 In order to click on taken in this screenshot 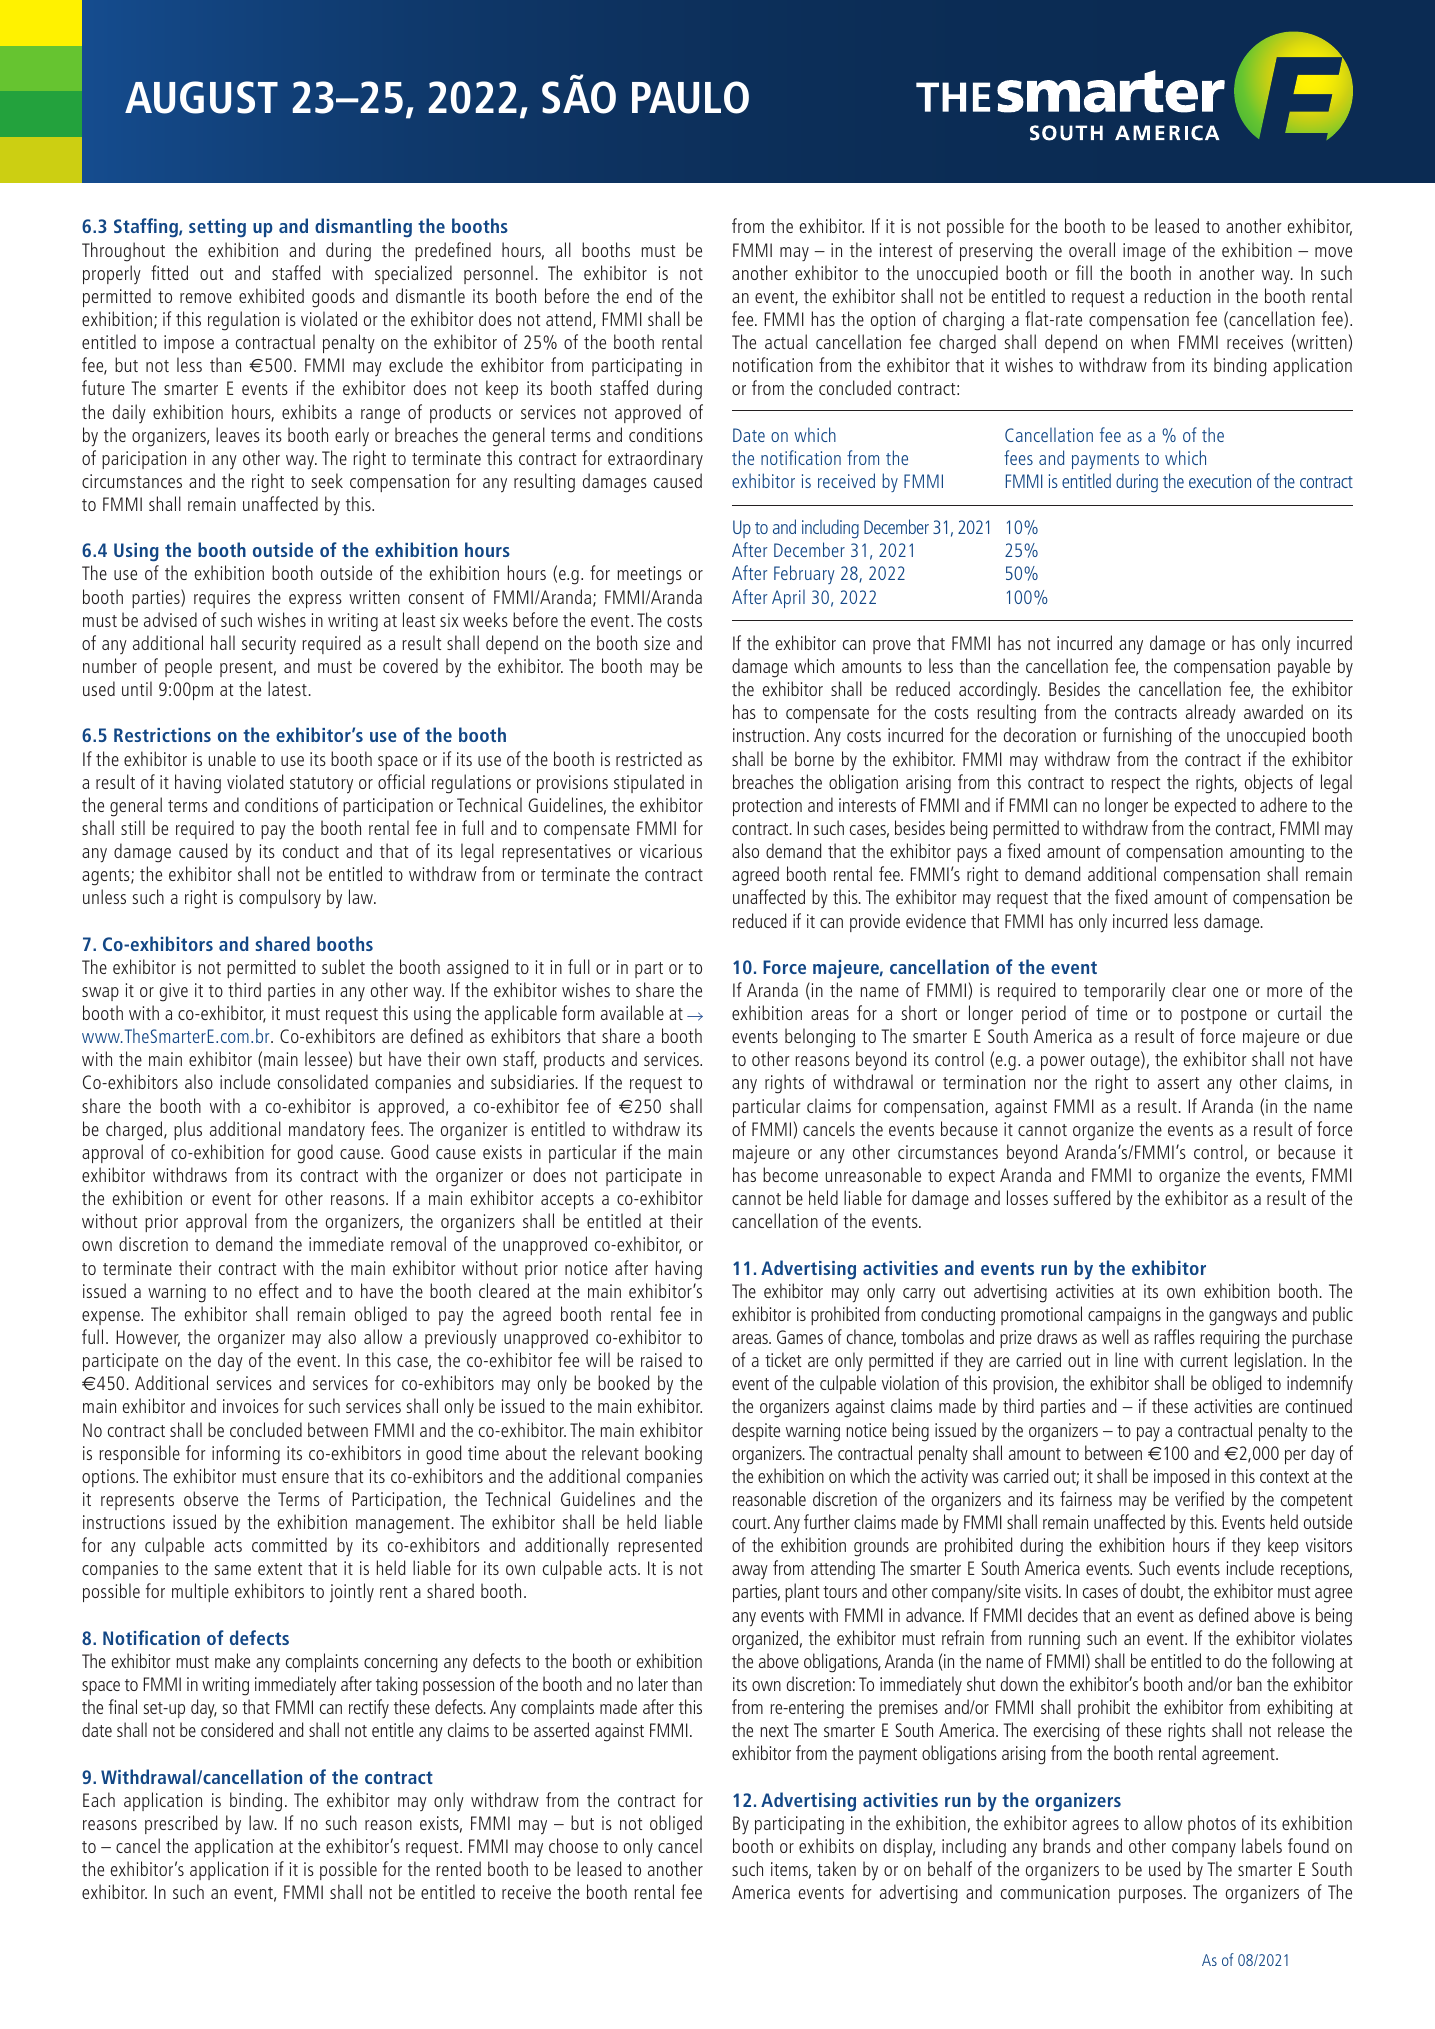, I will do `click(836, 1868)`.
